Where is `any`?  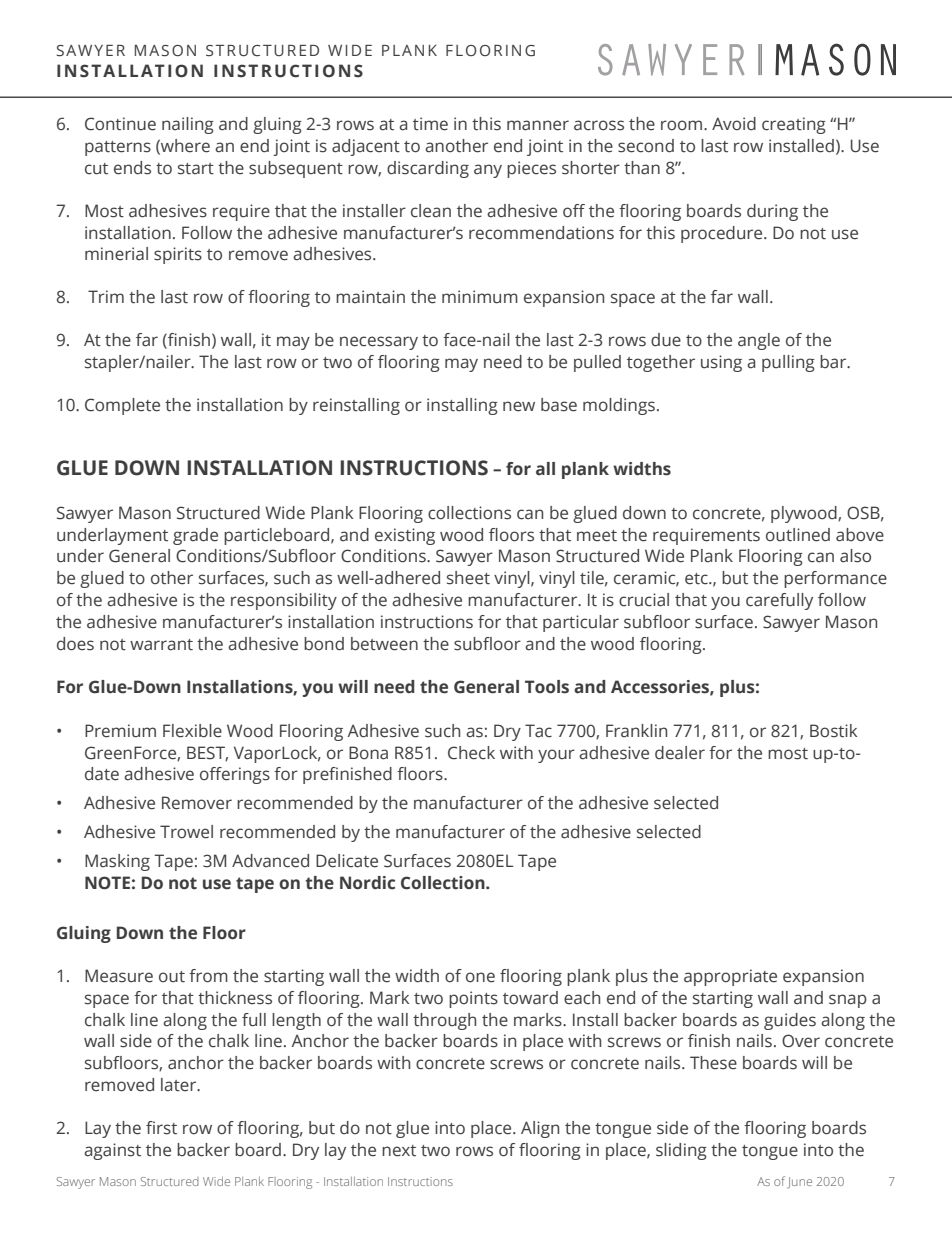 any is located at coordinates (488, 171).
